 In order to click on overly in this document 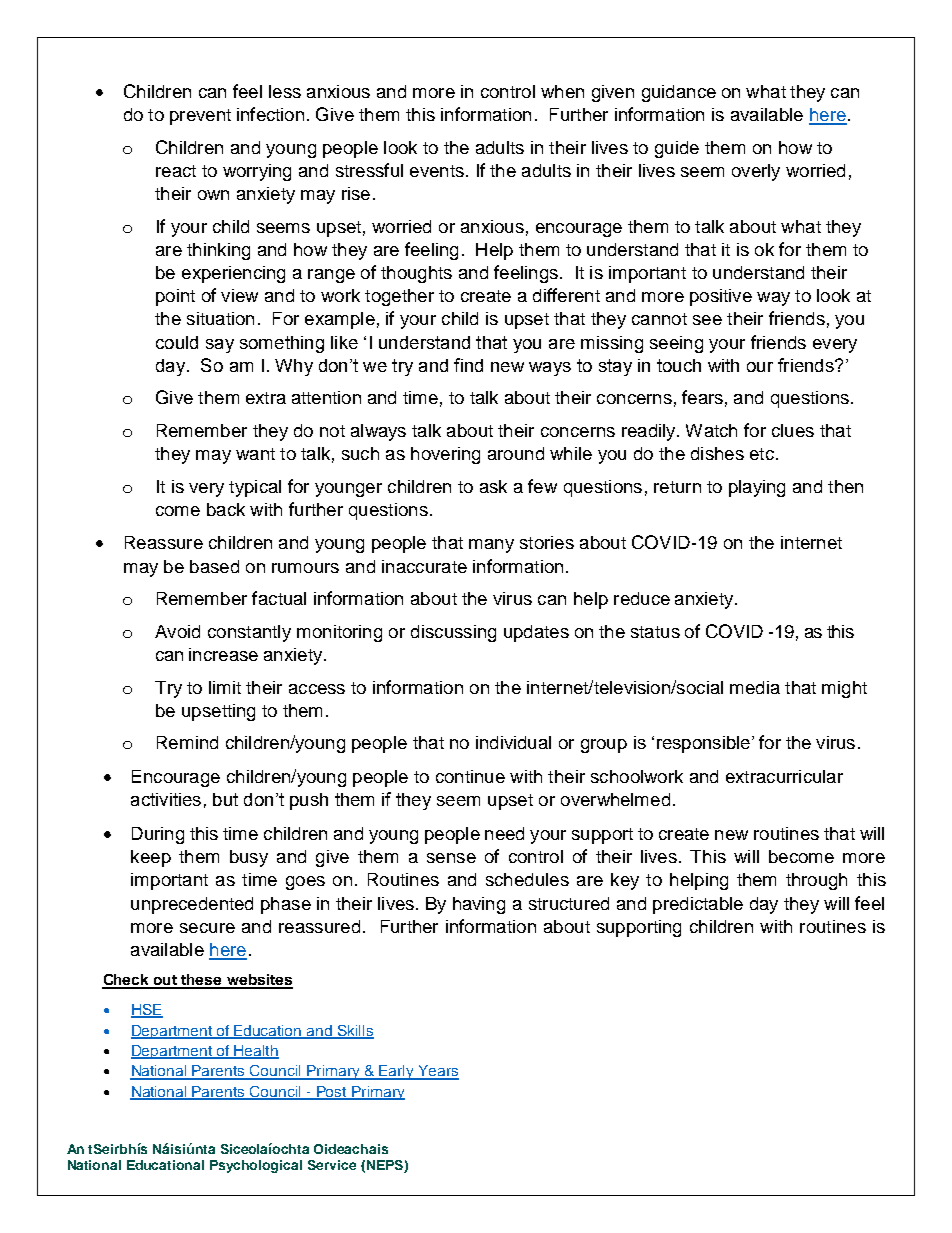, I will do `click(756, 172)`.
